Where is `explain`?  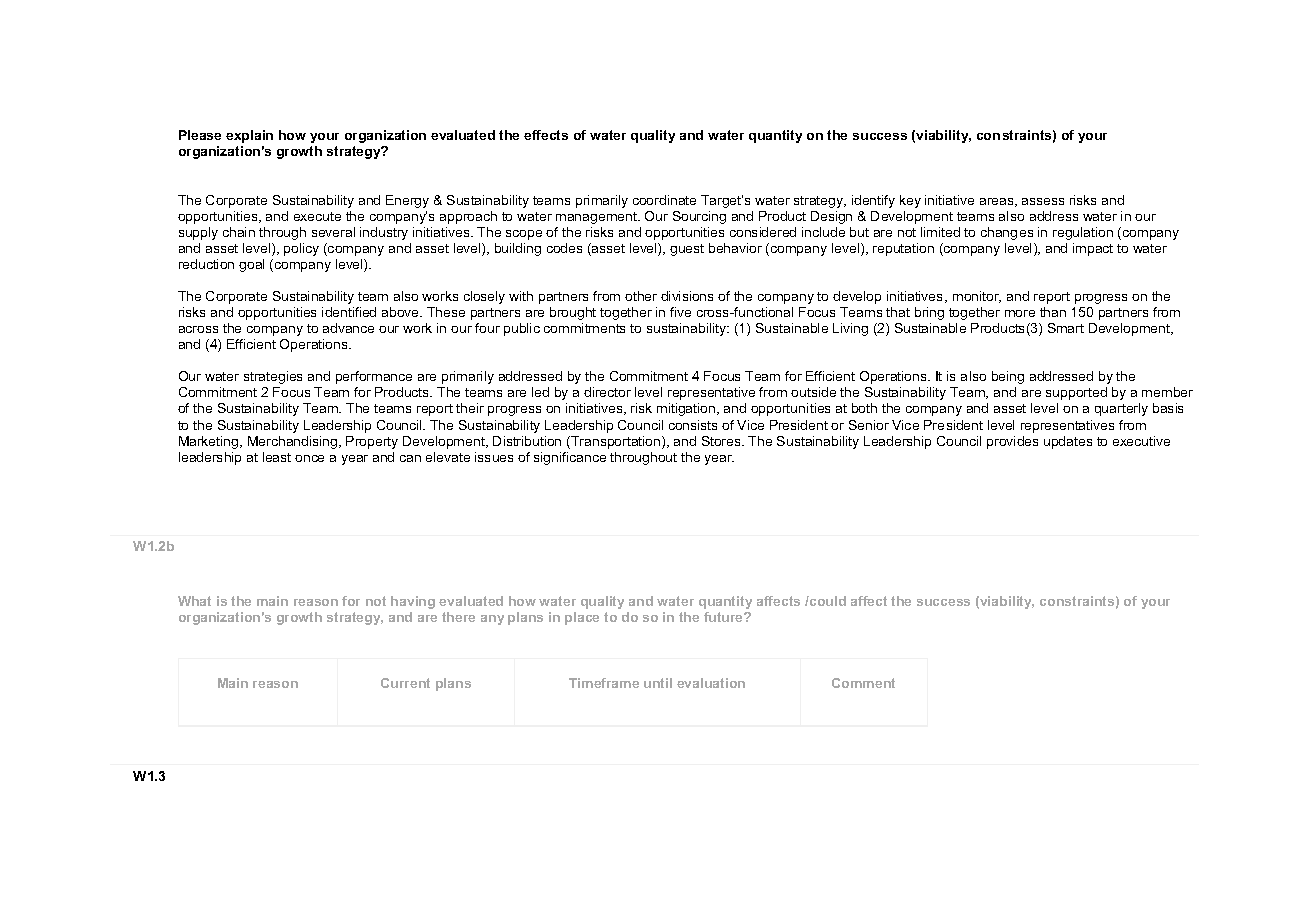 explain is located at coordinates (249, 136).
